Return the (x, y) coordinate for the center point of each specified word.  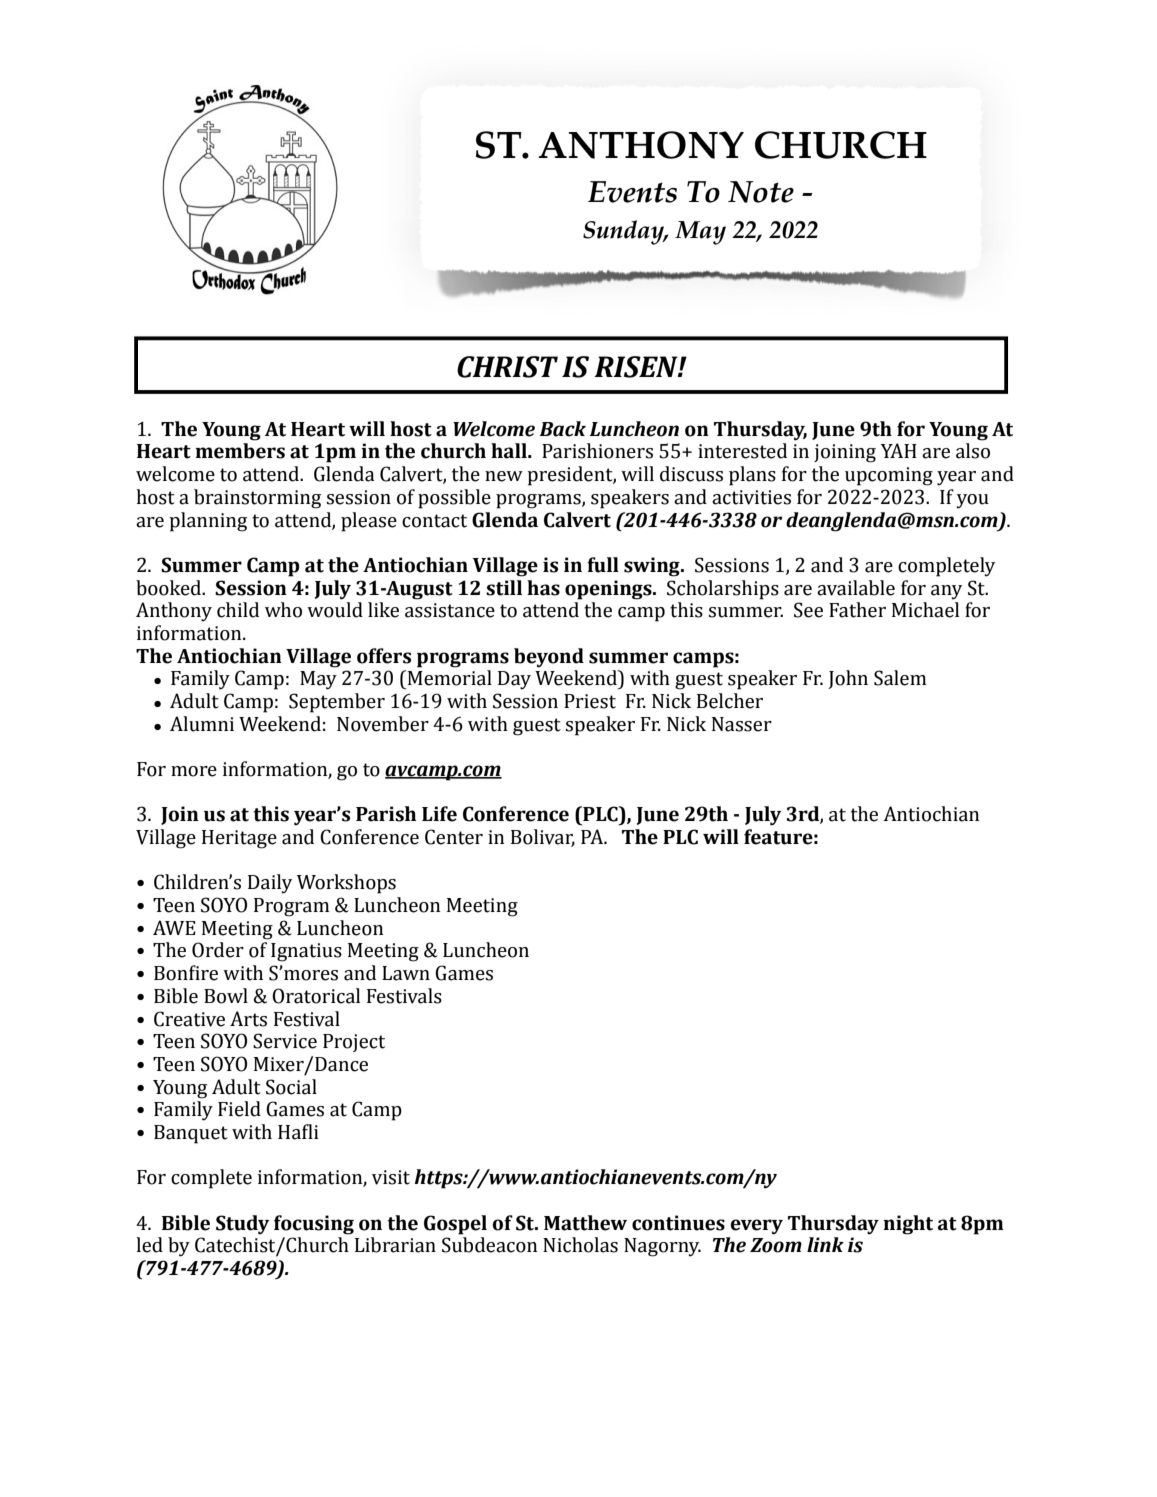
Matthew (585, 1223)
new (504, 476)
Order (218, 950)
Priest (590, 701)
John (848, 679)
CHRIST (507, 367)
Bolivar (543, 838)
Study (242, 1225)
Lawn (406, 973)
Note (761, 192)
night (908, 1225)
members (240, 451)
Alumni (202, 724)
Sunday (625, 232)
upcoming (889, 476)
